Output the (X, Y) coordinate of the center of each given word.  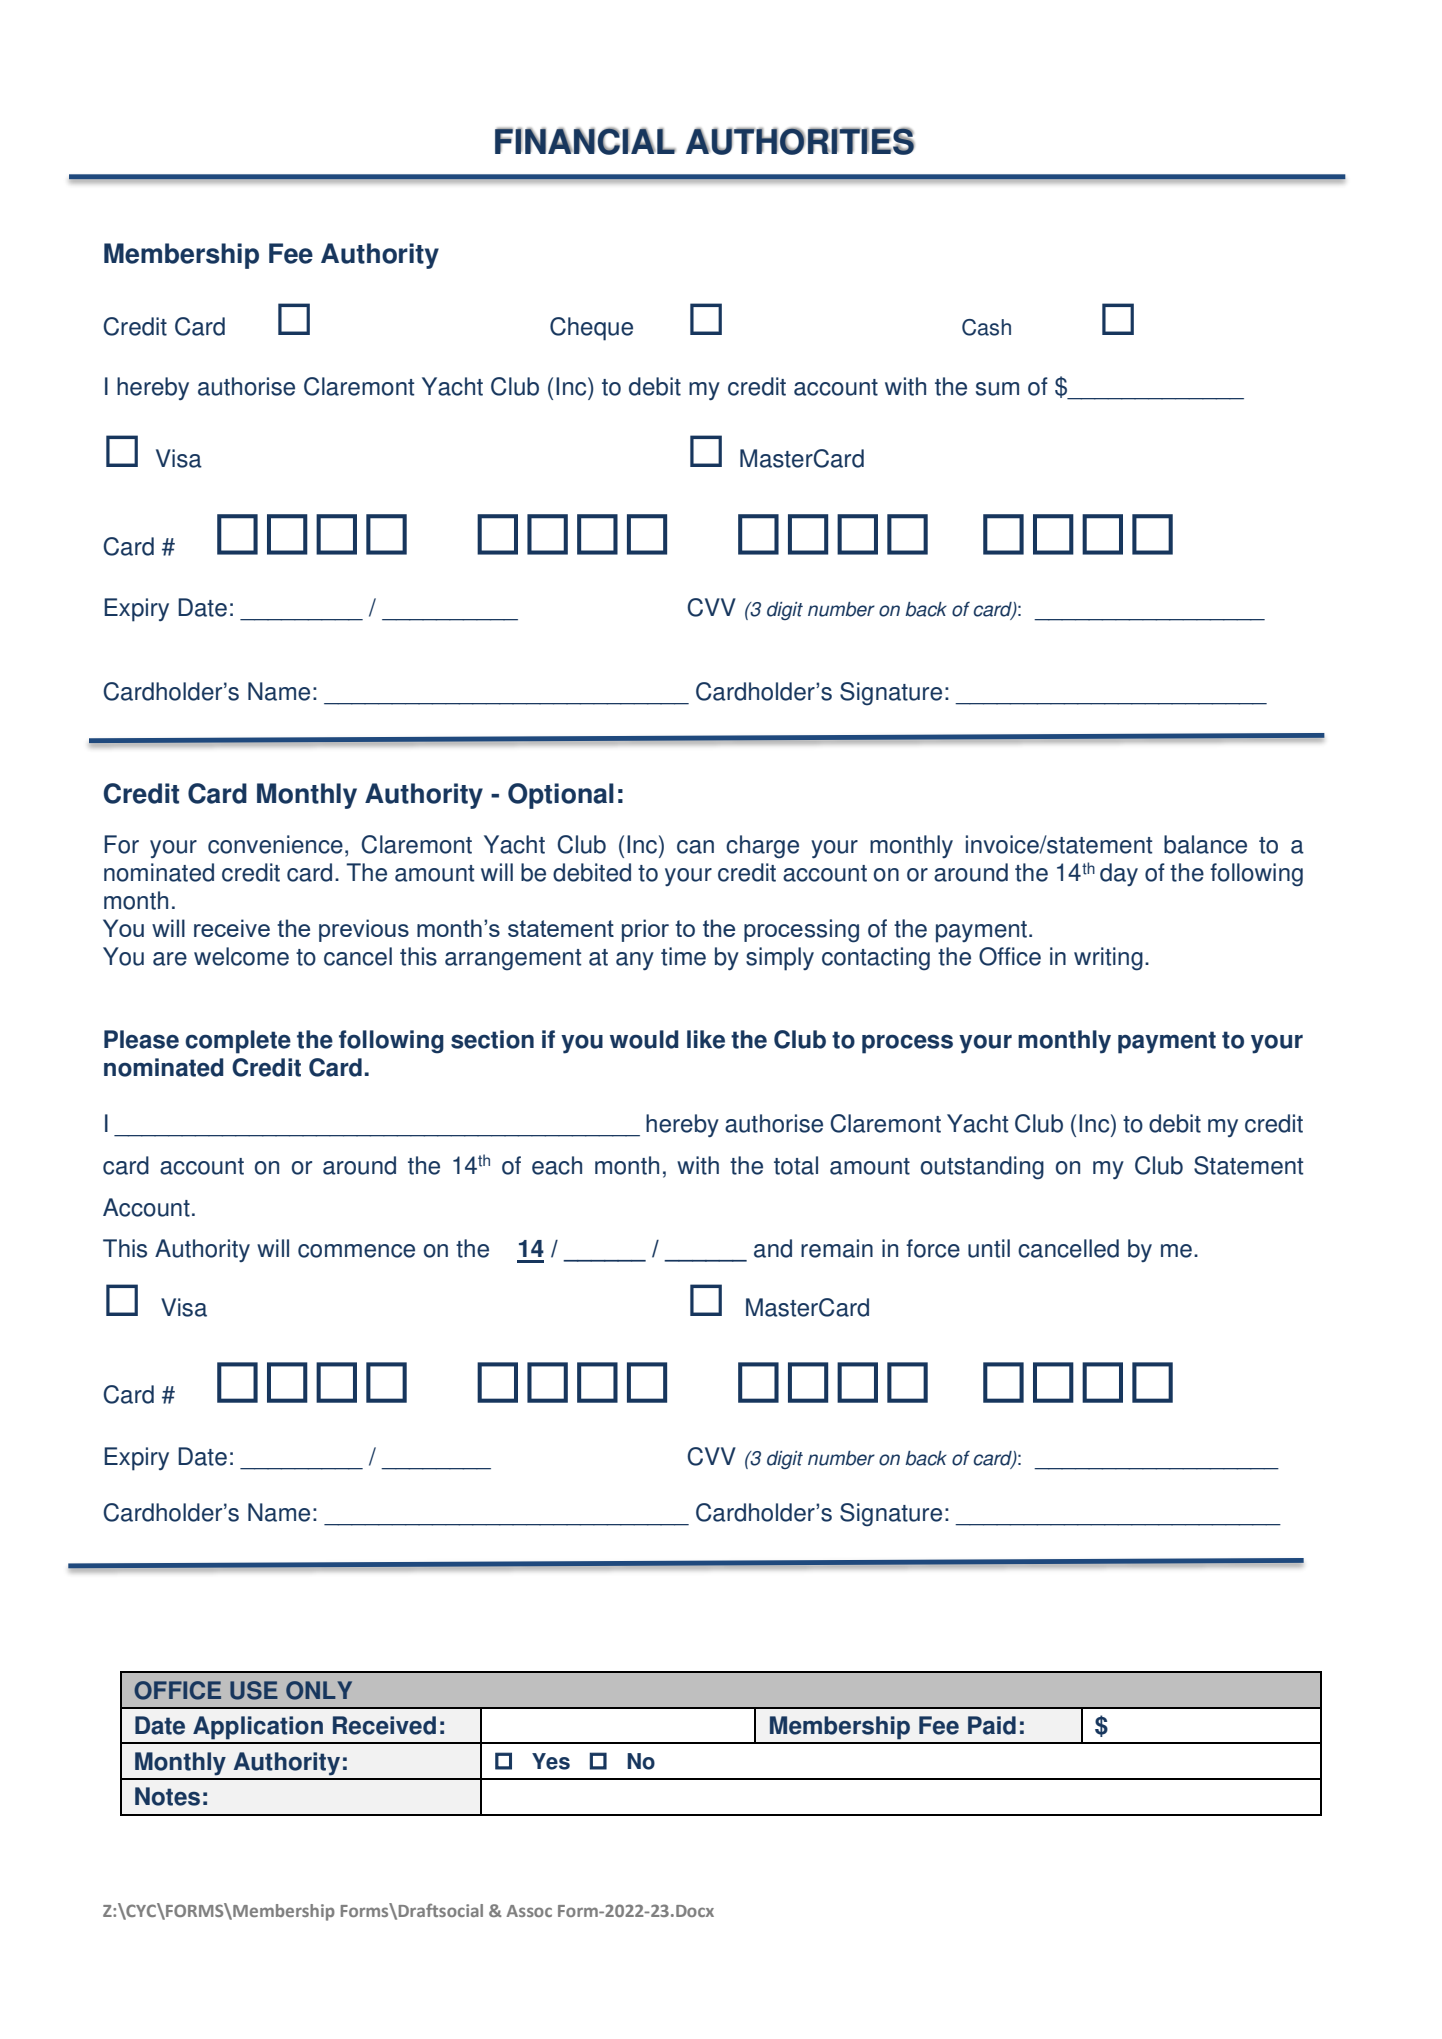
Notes (167, 1796)
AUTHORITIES (800, 141)
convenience (275, 844)
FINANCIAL (585, 141)
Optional (561, 796)
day (1119, 874)
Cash (986, 327)
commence (356, 1251)
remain (837, 1248)
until (989, 1248)
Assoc (529, 1911)
